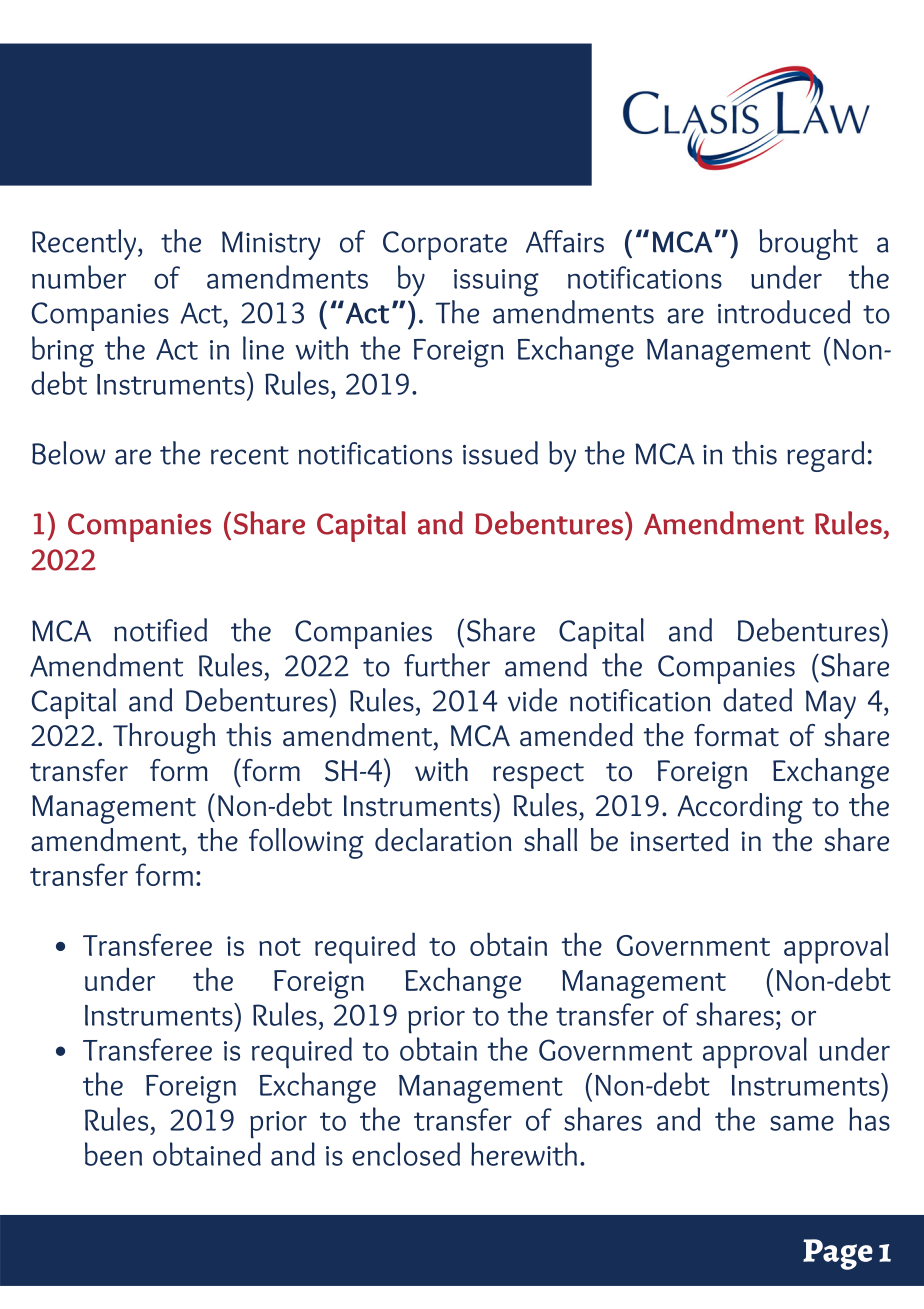 This page has width=924, height=1309. I want to click on been, so click(113, 1154).
